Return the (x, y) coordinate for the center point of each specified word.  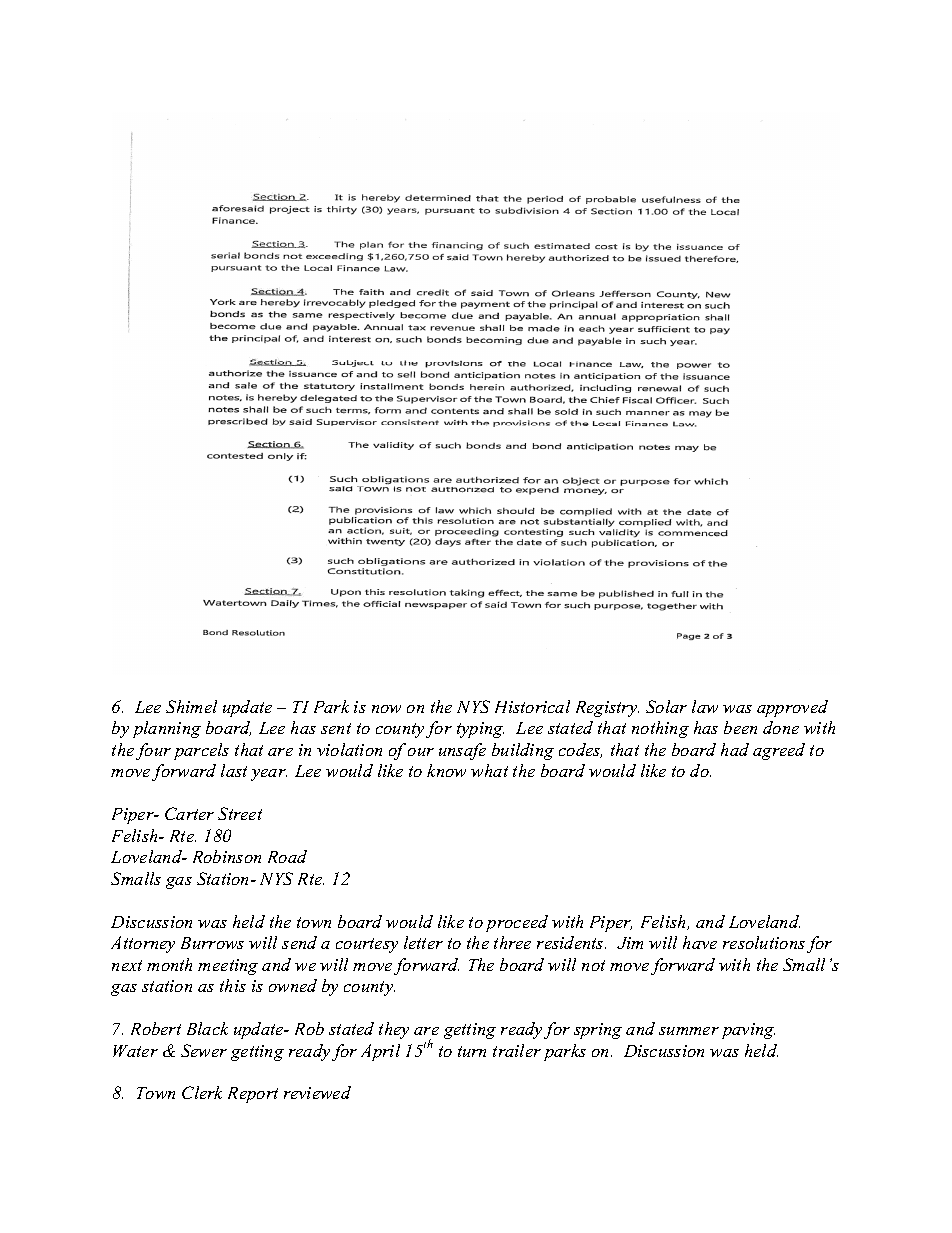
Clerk (202, 1092)
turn (472, 1051)
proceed (517, 923)
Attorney (143, 944)
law (705, 706)
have (700, 942)
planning (167, 729)
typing (480, 730)
